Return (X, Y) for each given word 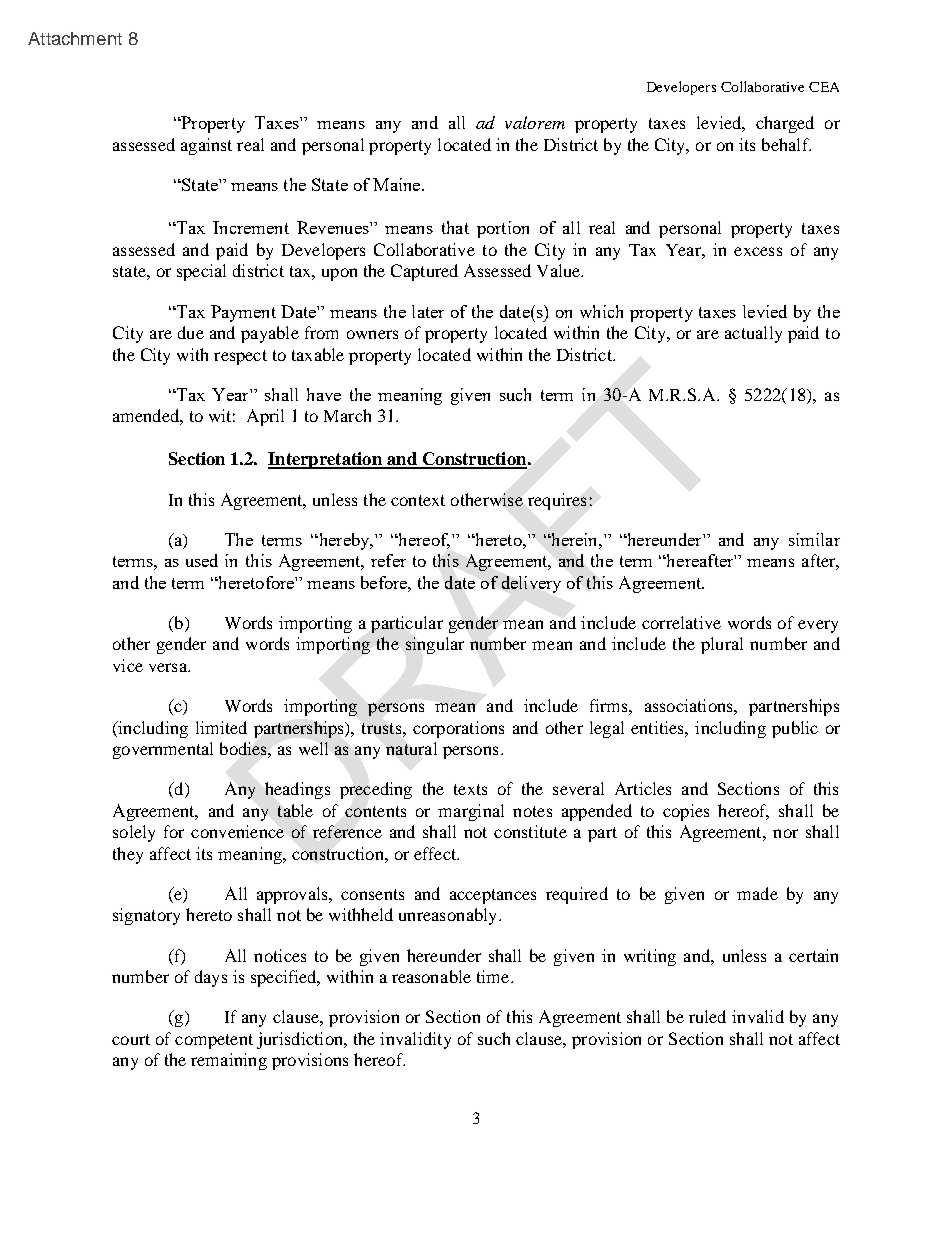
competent (214, 1041)
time (494, 976)
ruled (707, 1016)
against (206, 146)
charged (785, 124)
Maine (398, 184)
